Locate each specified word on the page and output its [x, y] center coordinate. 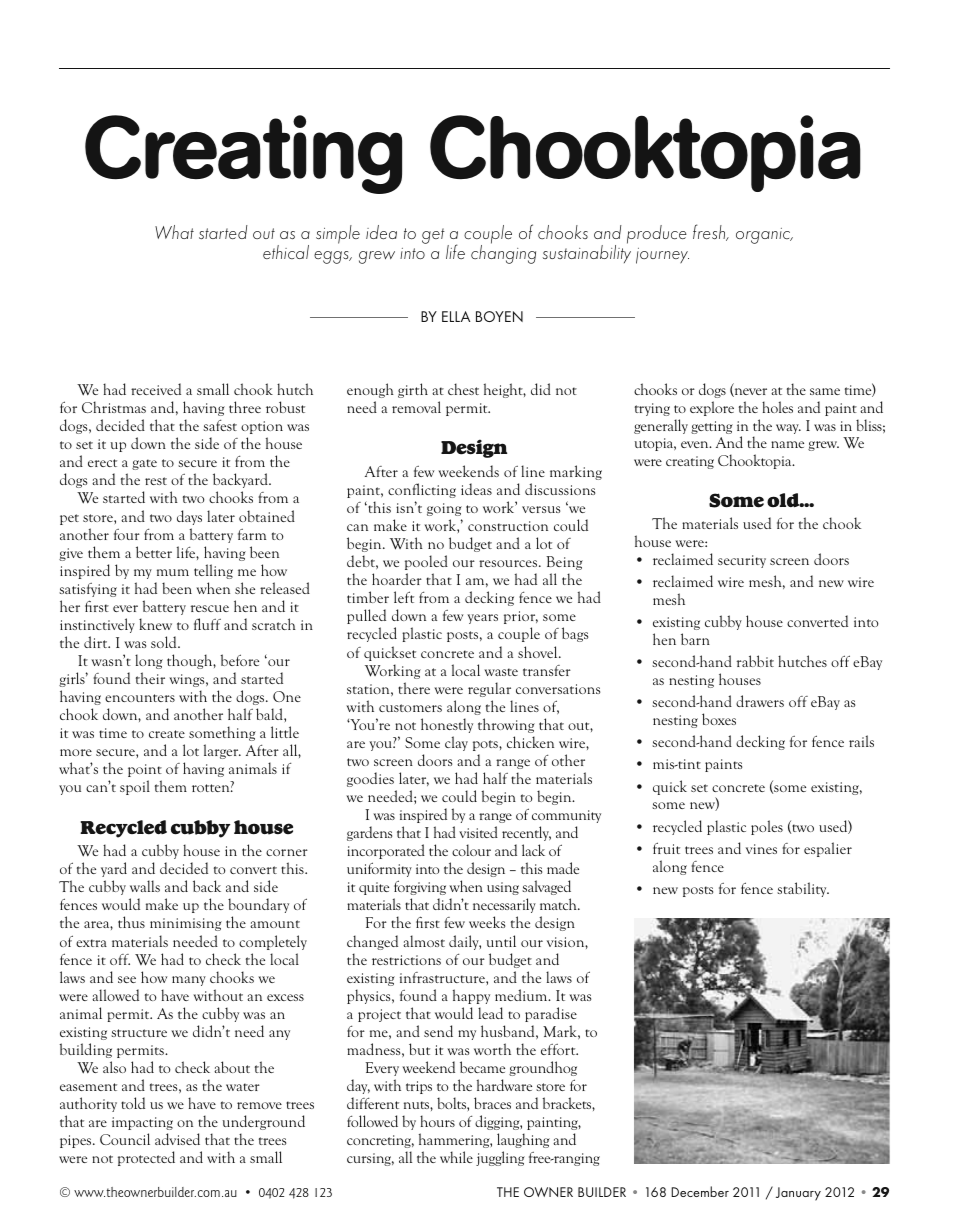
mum [173, 572]
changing [503, 253]
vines [761, 849]
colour [471, 850]
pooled [426, 562]
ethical [286, 252]
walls [145, 886]
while [456, 1157]
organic [764, 236]
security [742, 561]
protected [146, 1158]
